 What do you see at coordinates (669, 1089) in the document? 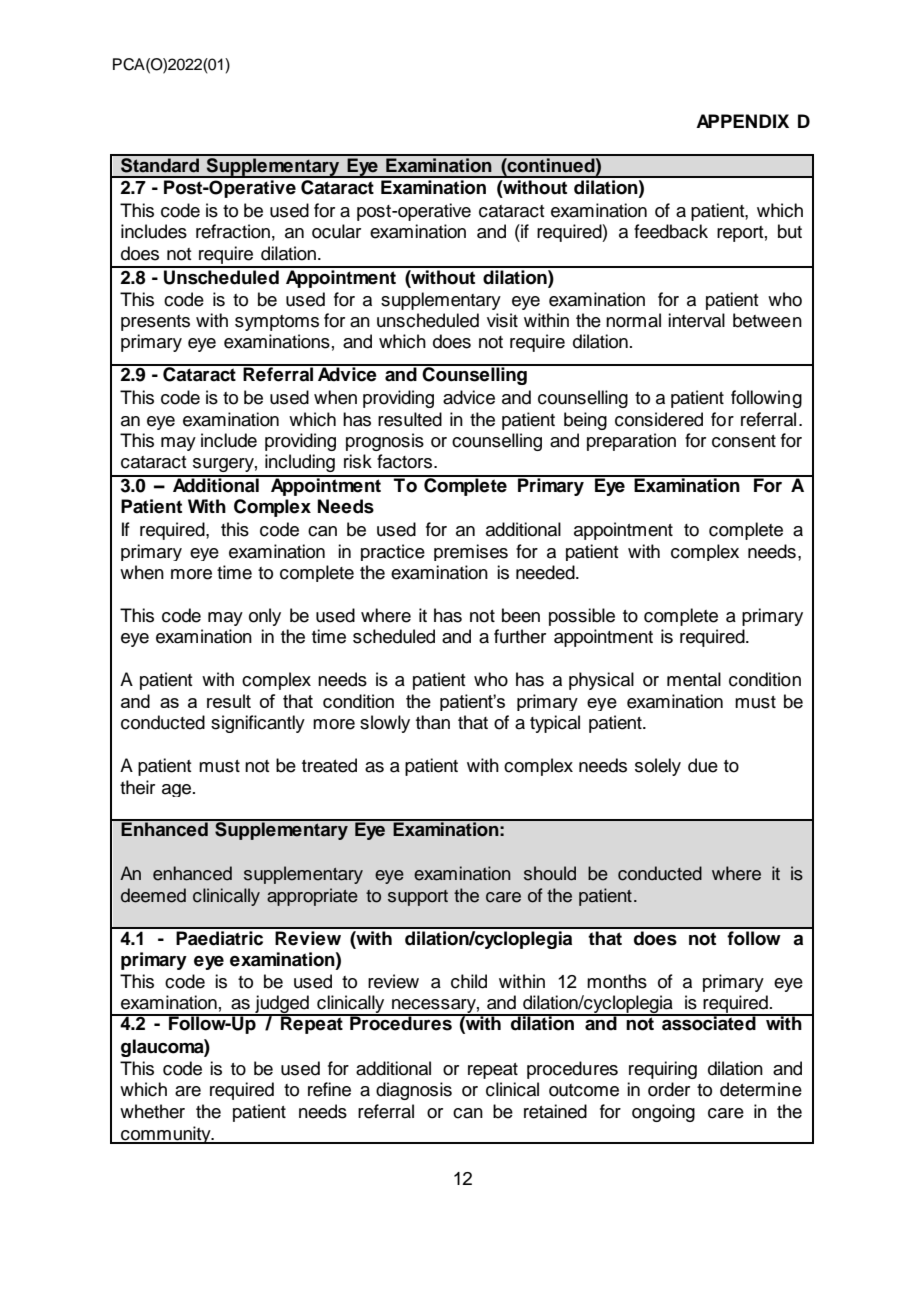
I see `order` at bounding box center [669, 1089].
